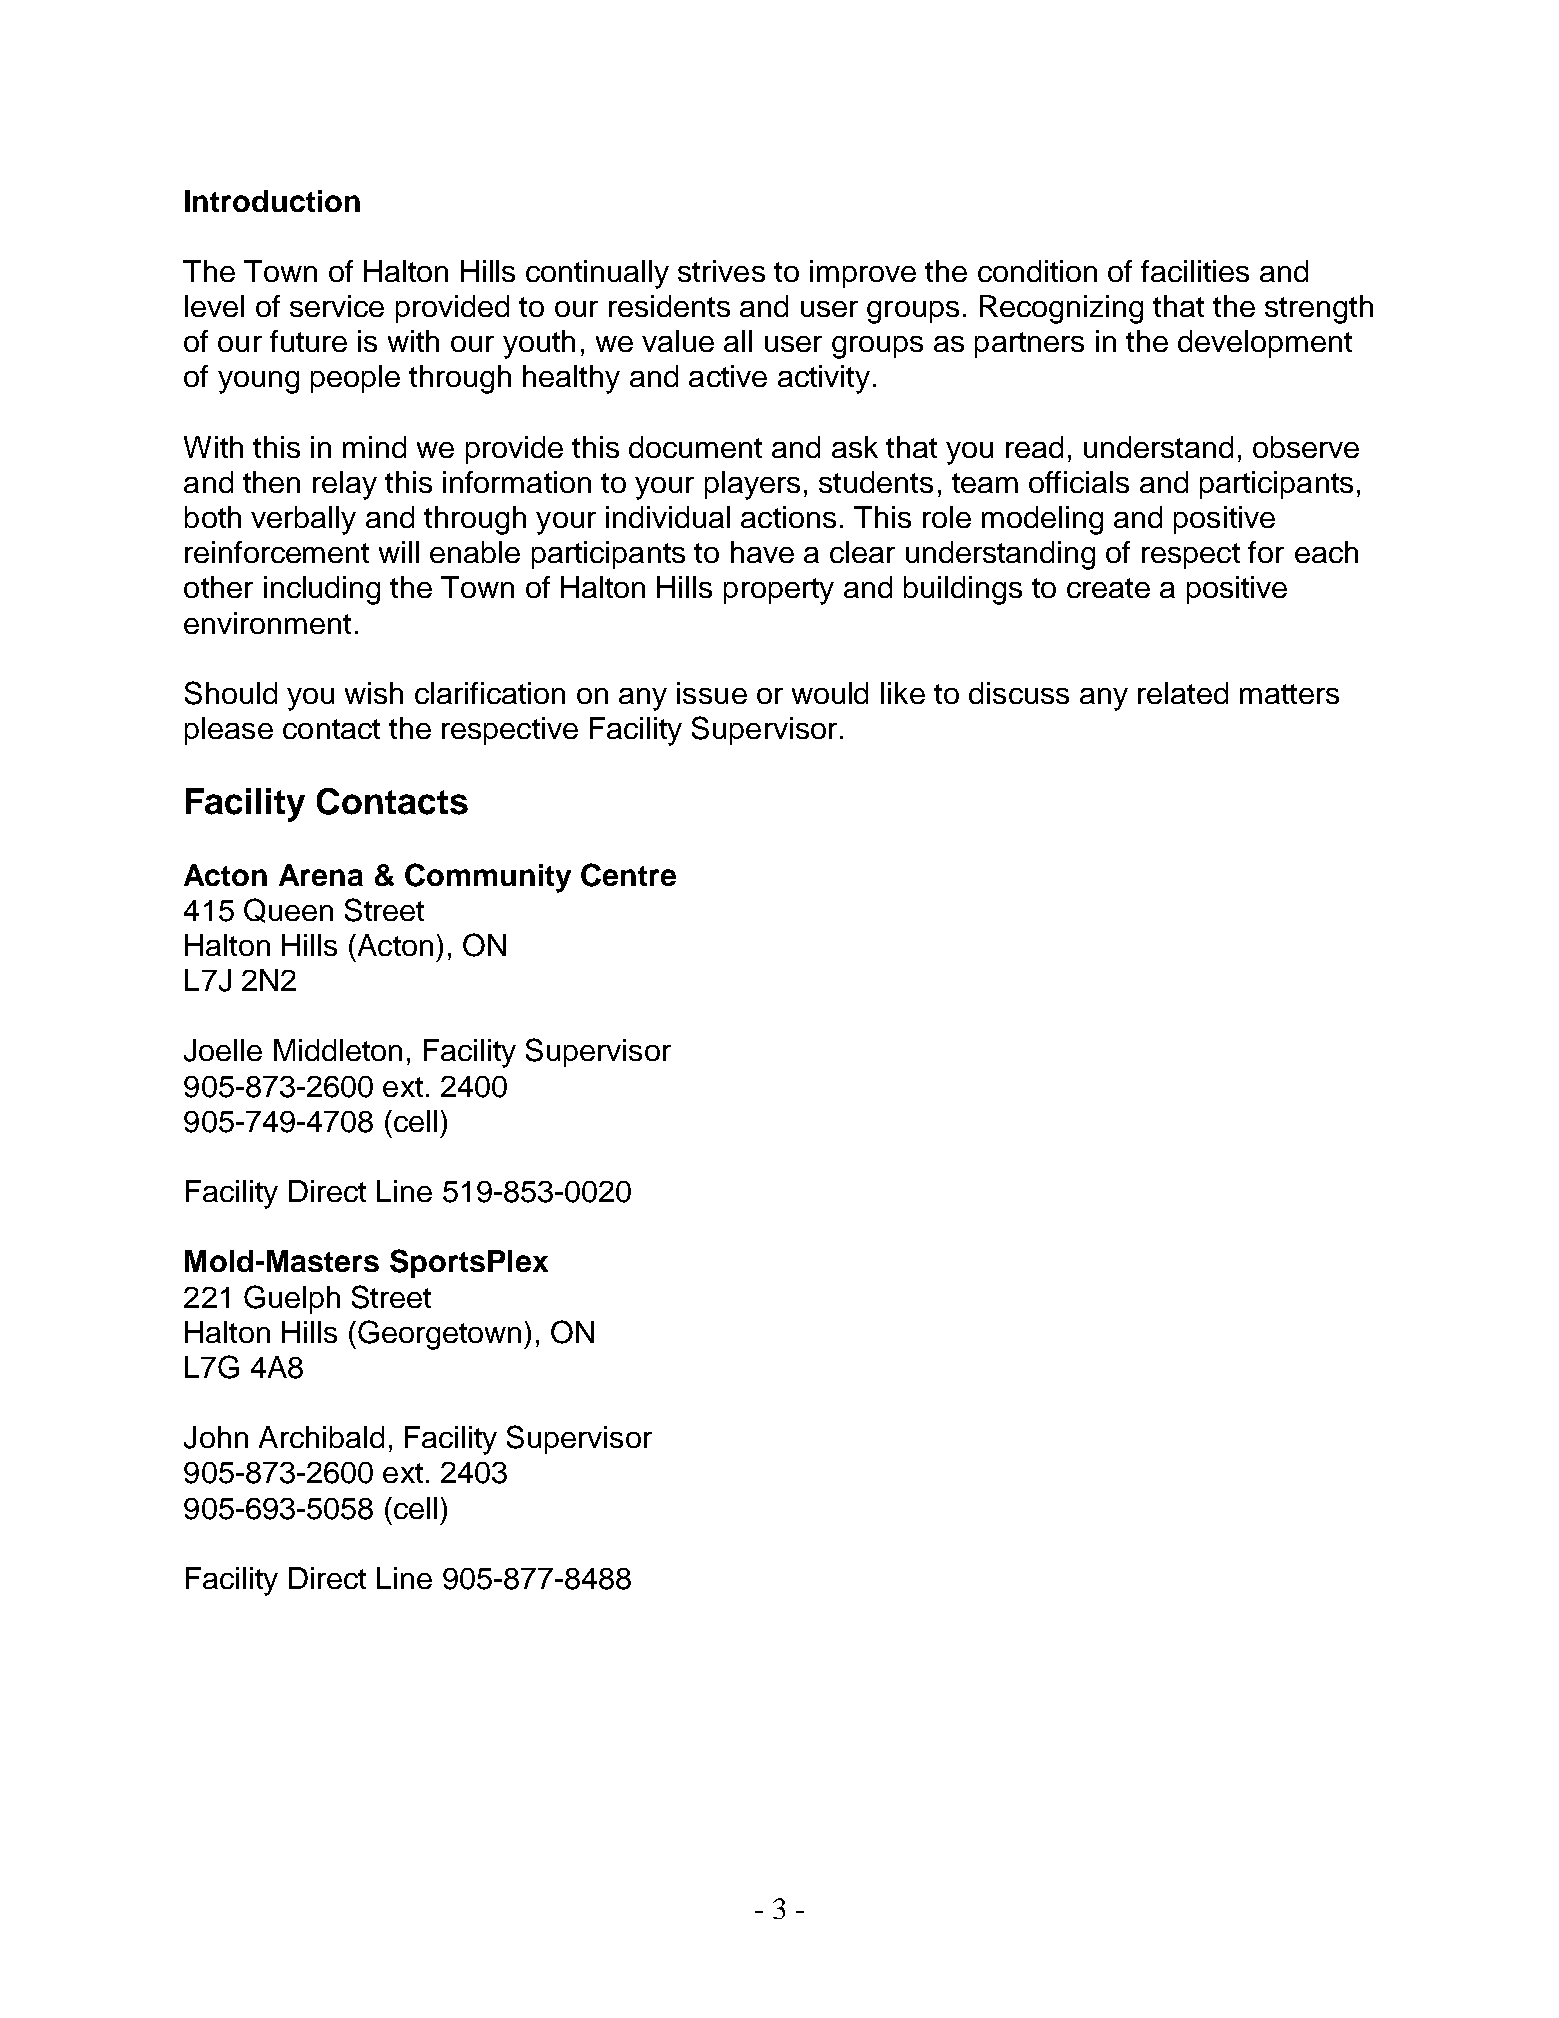 Image resolution: width=1559 pixels, height=2018 pixels. What do you see at coordinates (321, 875) in the document?
I see `Arena` at bounding box center [321, 875].
